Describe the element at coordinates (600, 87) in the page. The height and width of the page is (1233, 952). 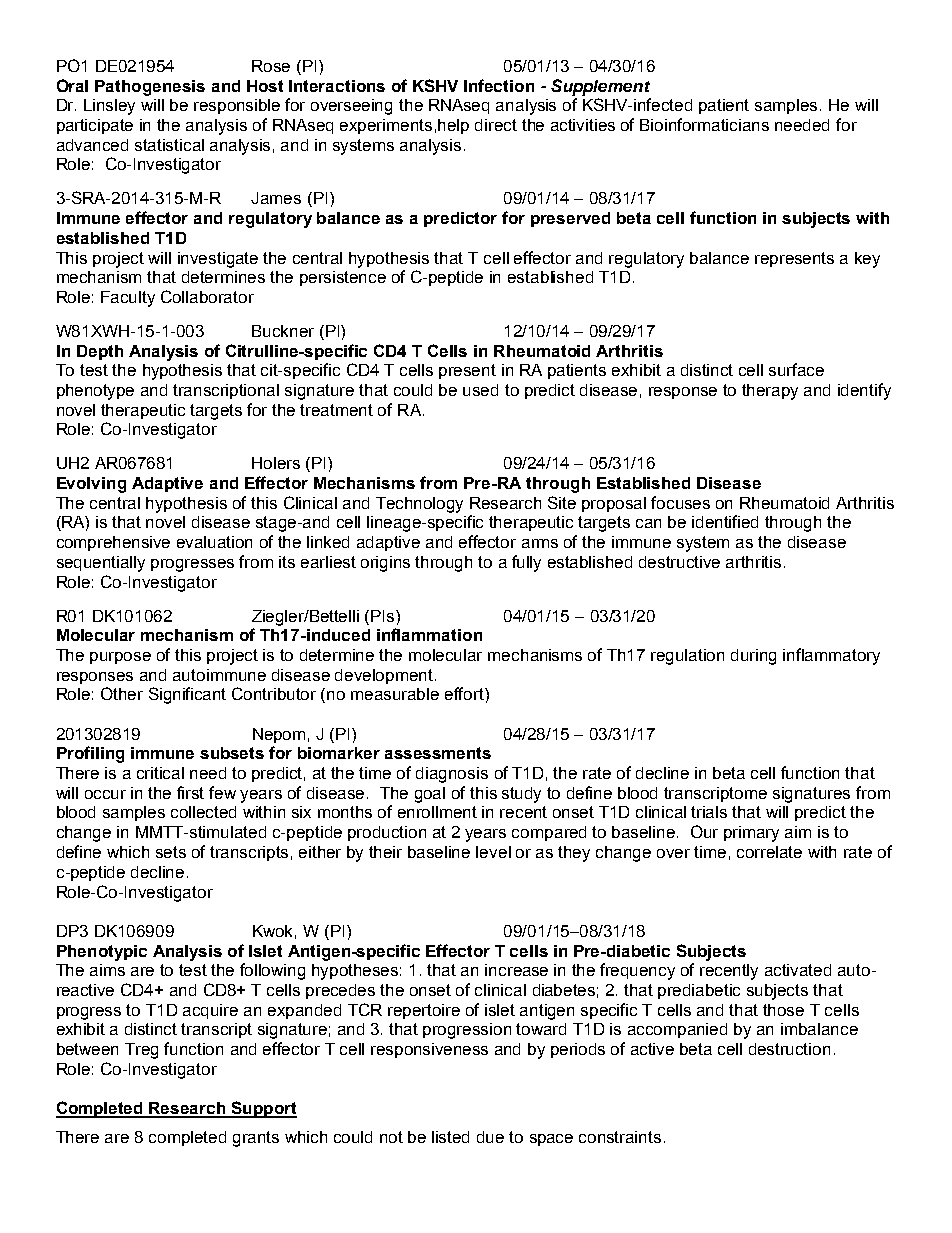
I see `Supplement` at that location.
